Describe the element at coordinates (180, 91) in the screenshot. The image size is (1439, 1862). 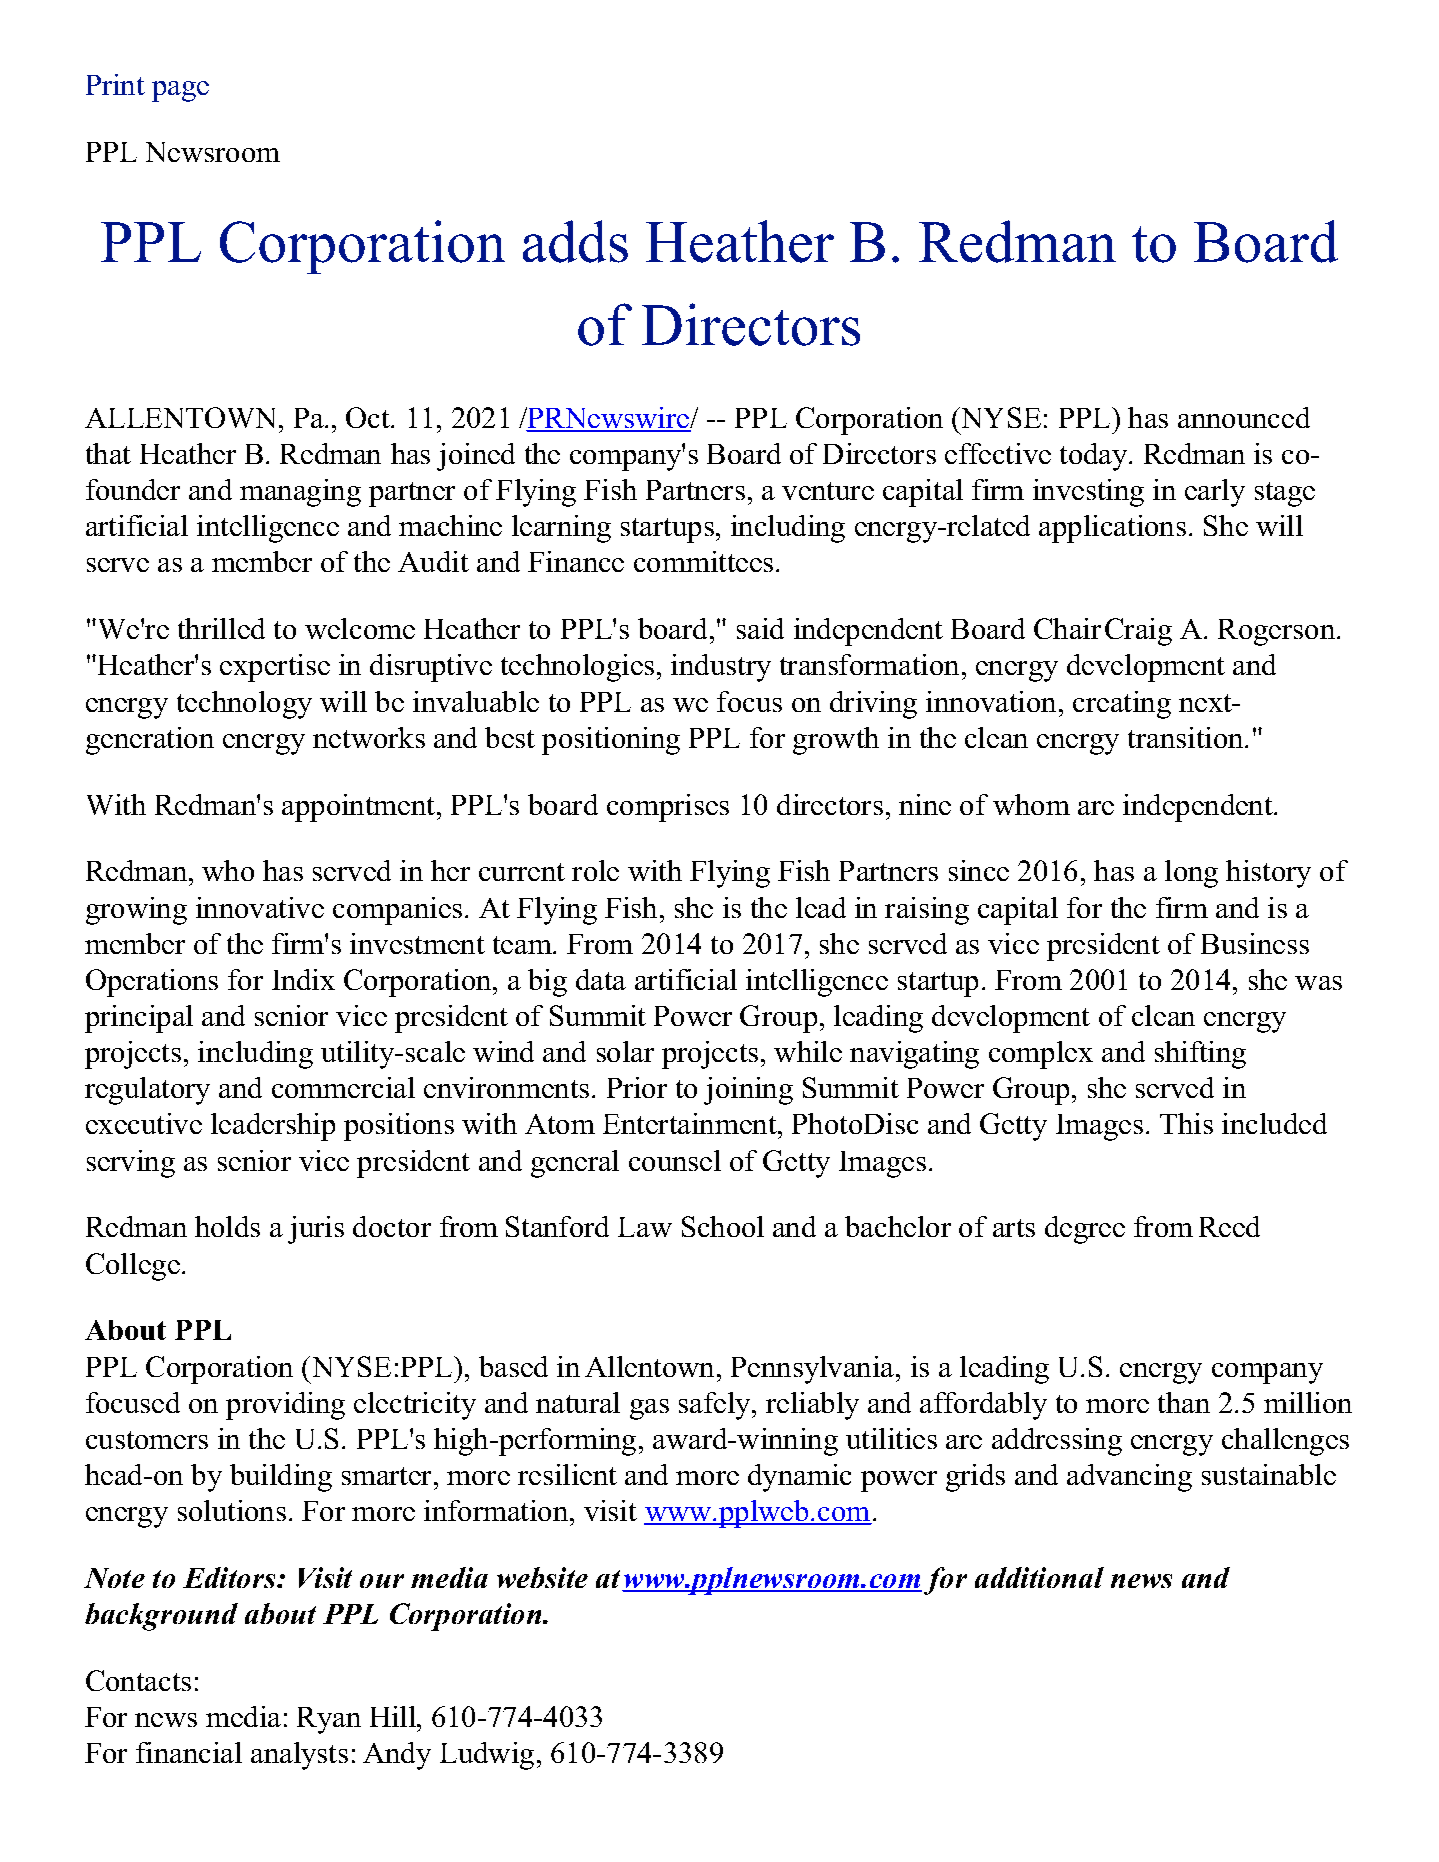
I see `page` at that location.
